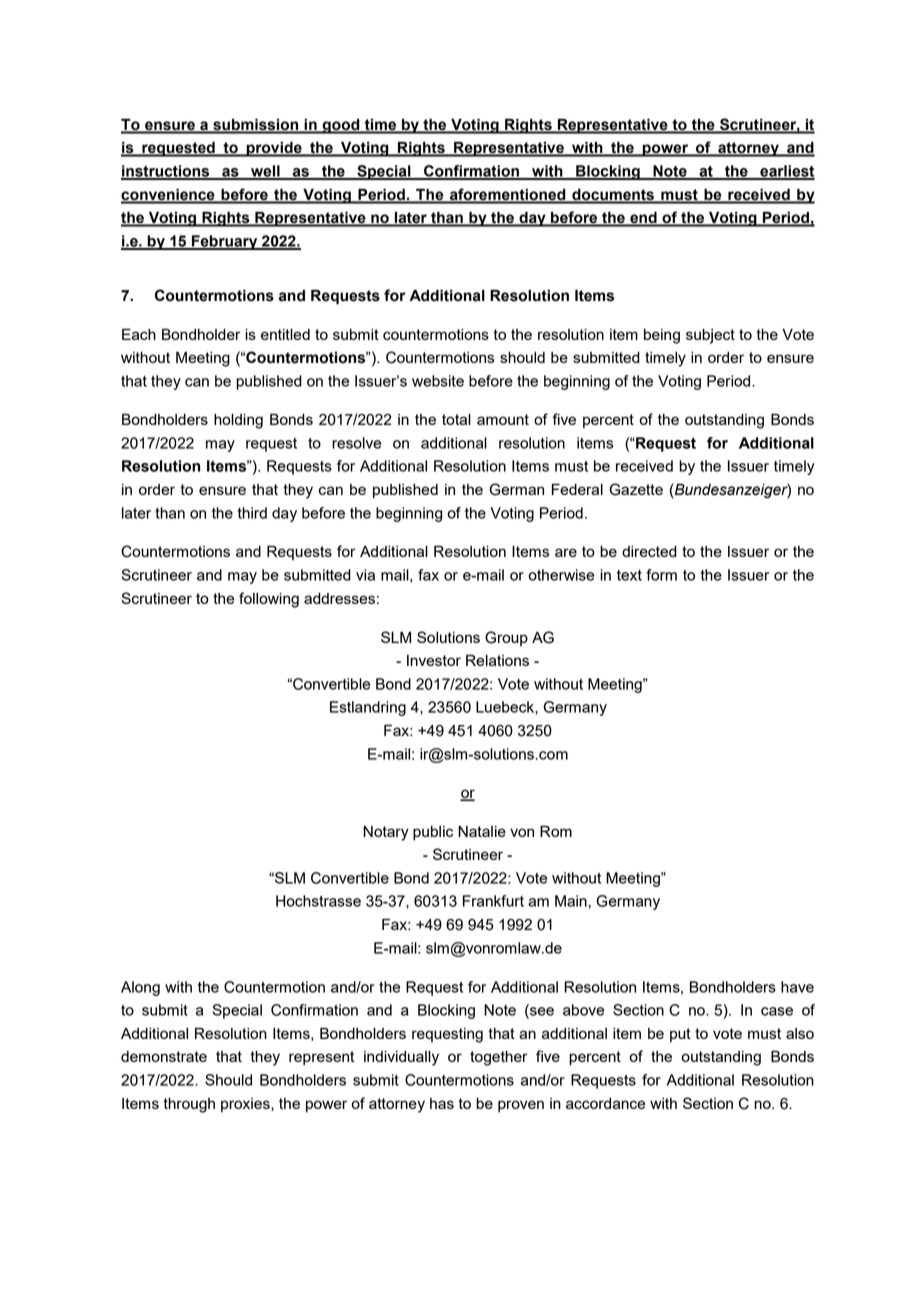 Image resolution: width=924 pixels, height=1308 pixels. I want to click on proxies, so click(246, 1105).
